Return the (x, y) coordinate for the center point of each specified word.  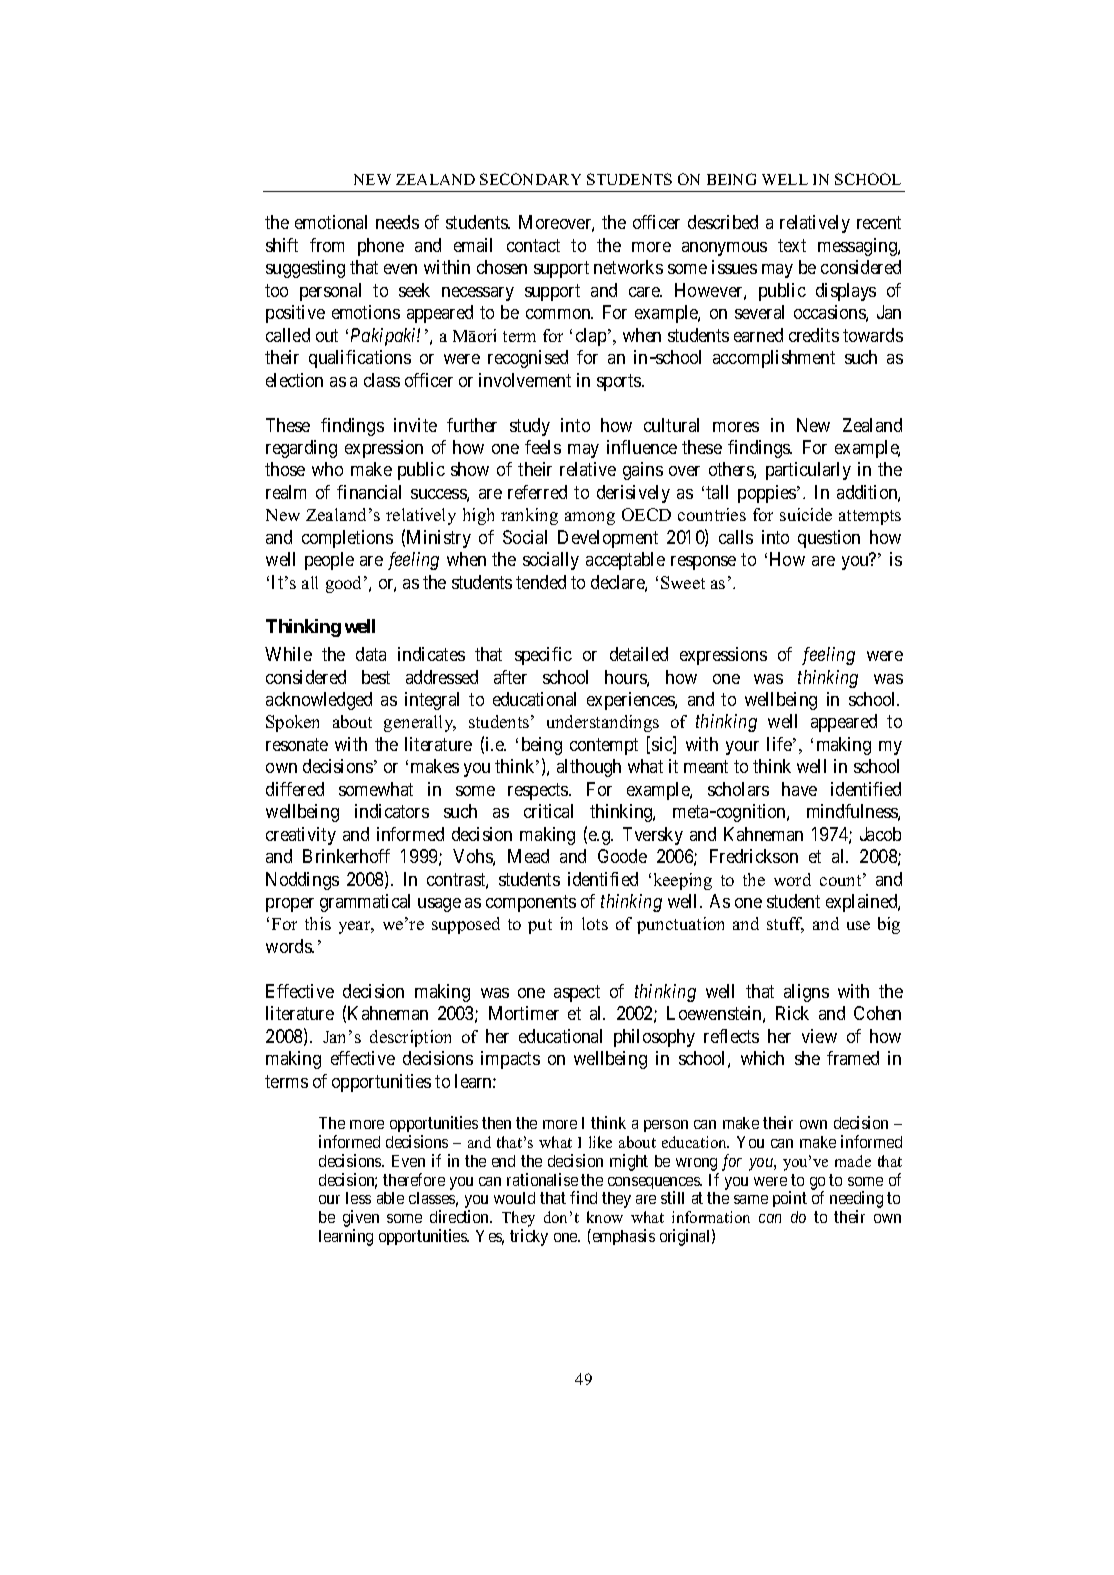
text (792, 245)
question (829, 539)
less (358, 1198)
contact (533, 245)
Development (608, 539)
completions (347, 539)
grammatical (365, 903)
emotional (331, 222)
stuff (785, 925)
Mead (528, 856)
